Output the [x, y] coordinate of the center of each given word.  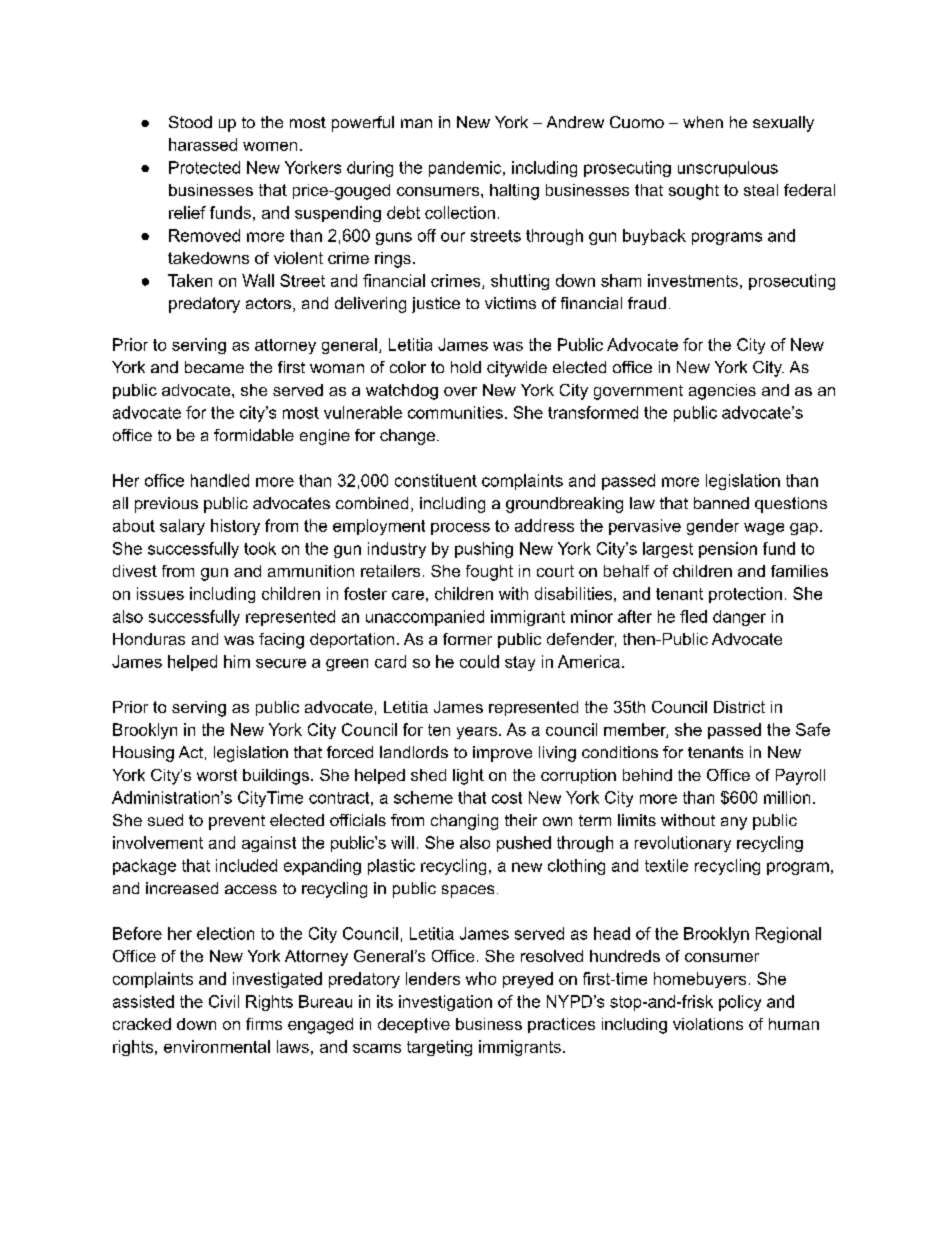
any [734, 823]
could [479, 661]
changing [464, 822]
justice [436, 305]
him [237, 661]
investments [693, 280]
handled [220, 480]
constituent [436, 480]
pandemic [466, 169]
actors [268, 303]
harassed [203, 144]
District [739, 707]
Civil [224, 1001]
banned [721, 503]
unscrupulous [728, 169]
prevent [237, 822]
